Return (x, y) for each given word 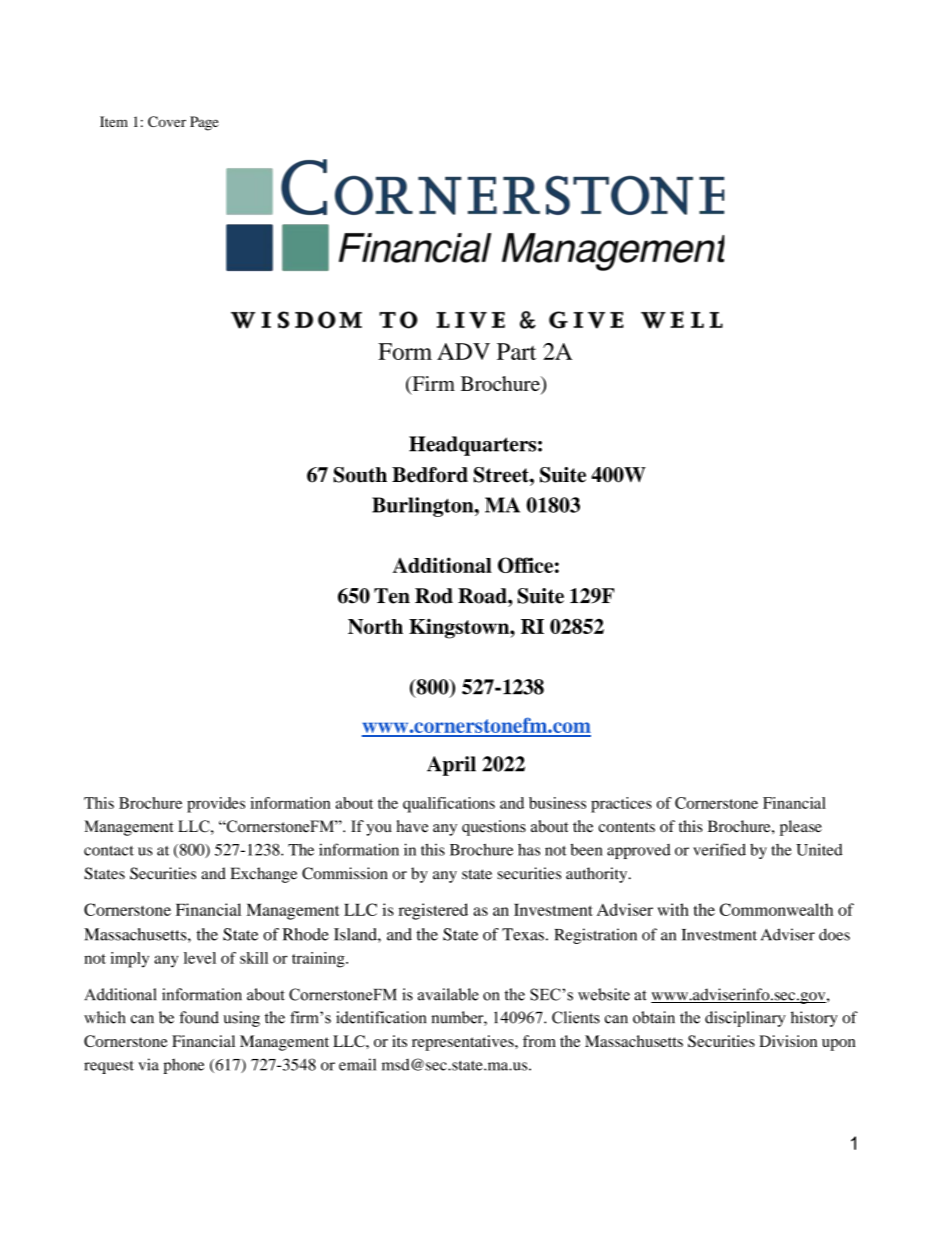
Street (502, 475)
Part (516, 351)
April (451, 766)
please (801, 828)
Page (204, 123)
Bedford (430, 475)
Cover (167, 121)
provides (216, 805)
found (199, 1017)
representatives (464, 1043)
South (360, 475)
